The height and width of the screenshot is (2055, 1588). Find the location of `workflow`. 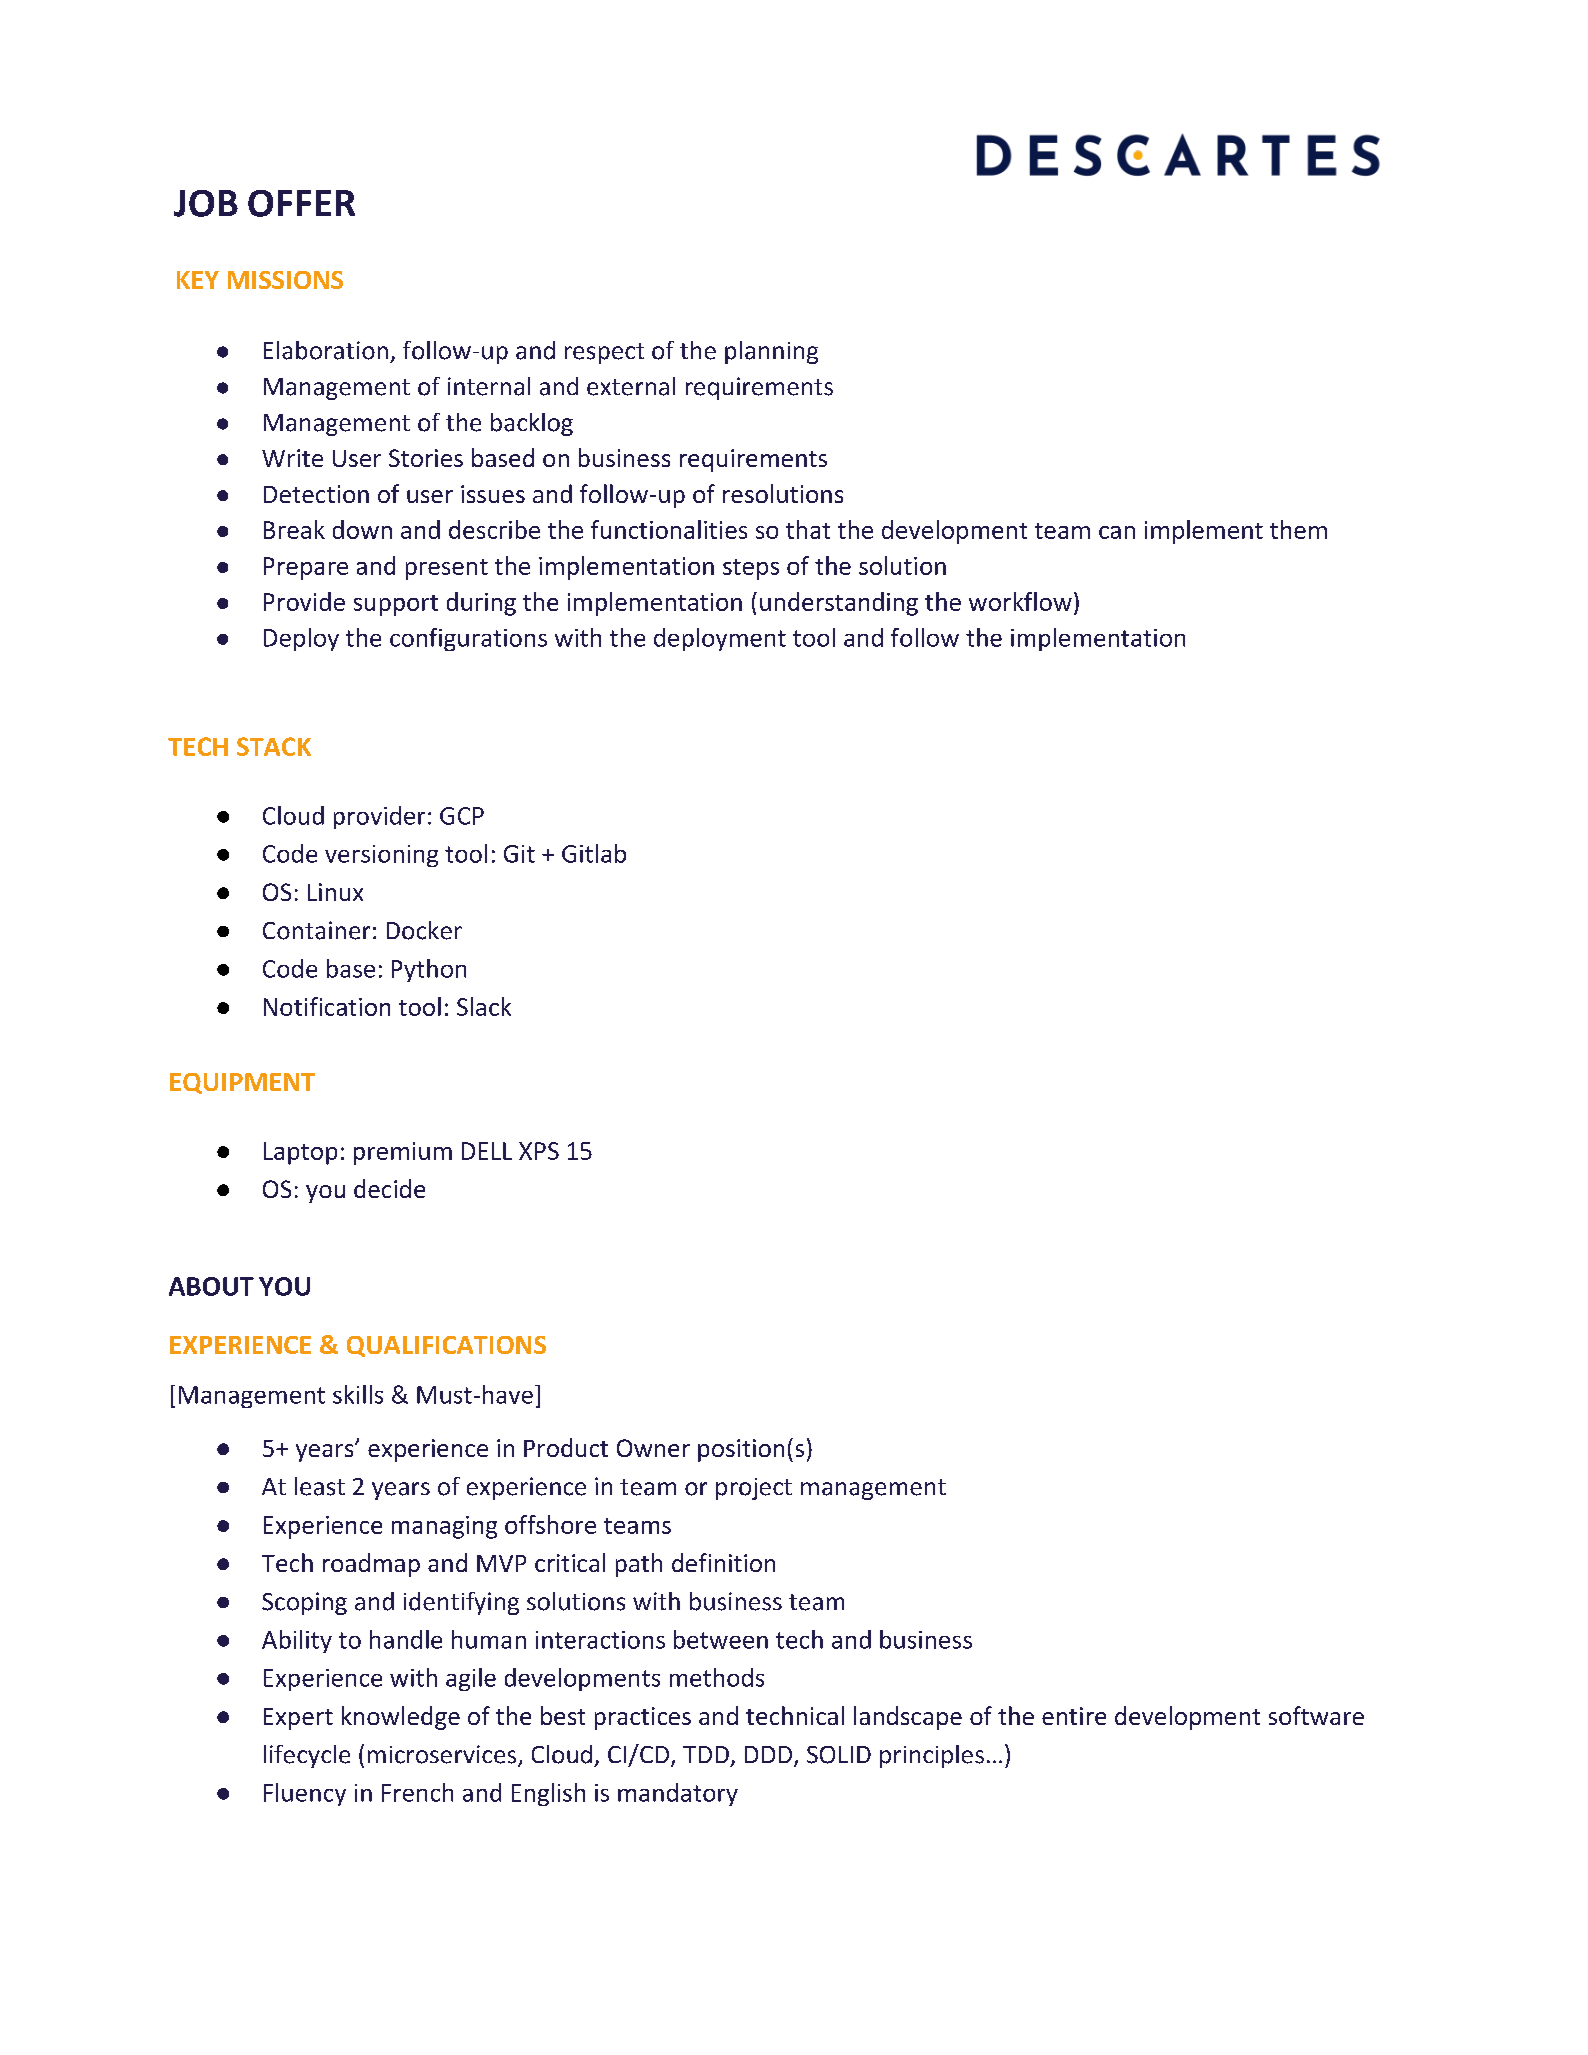

workflow is located at coordinates (1020, 601).
